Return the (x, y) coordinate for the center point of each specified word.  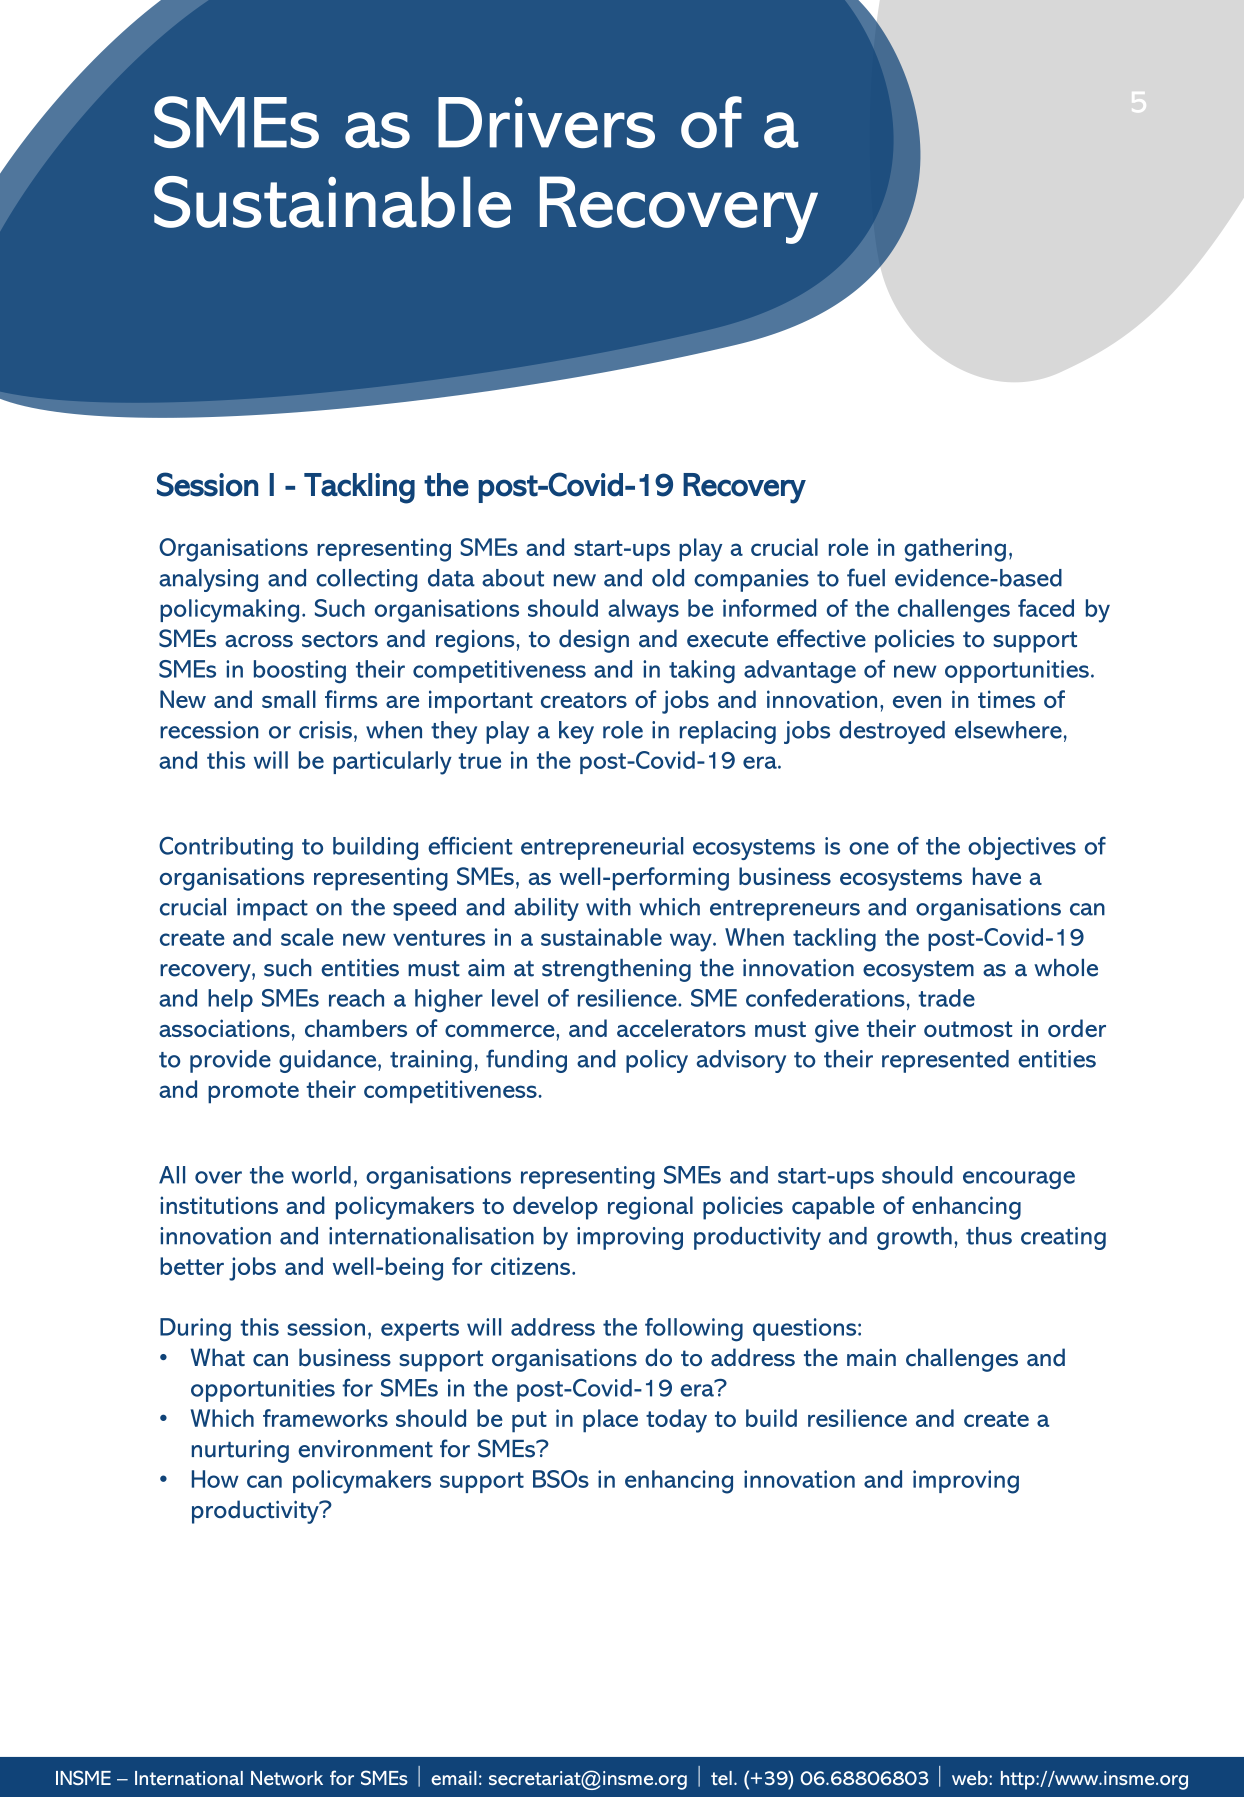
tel (721, 1778)
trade (946, 998)
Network (287, 1778)
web (971, 1778)
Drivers (546, 122)
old (668, 578)
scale (307, 937)
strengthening (616, 970)
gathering (955, 550)
